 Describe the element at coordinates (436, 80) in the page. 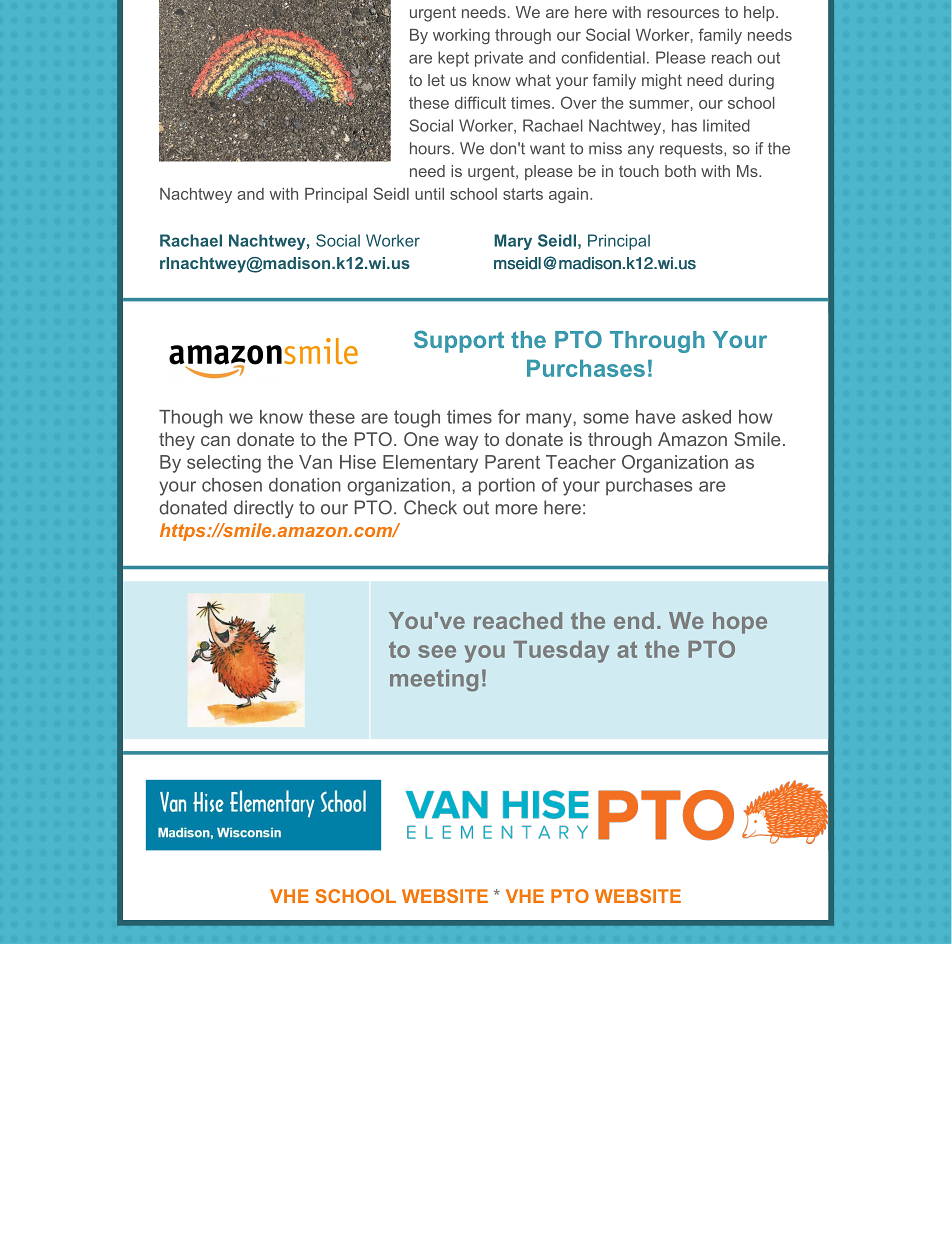

I see `let` at that location.
